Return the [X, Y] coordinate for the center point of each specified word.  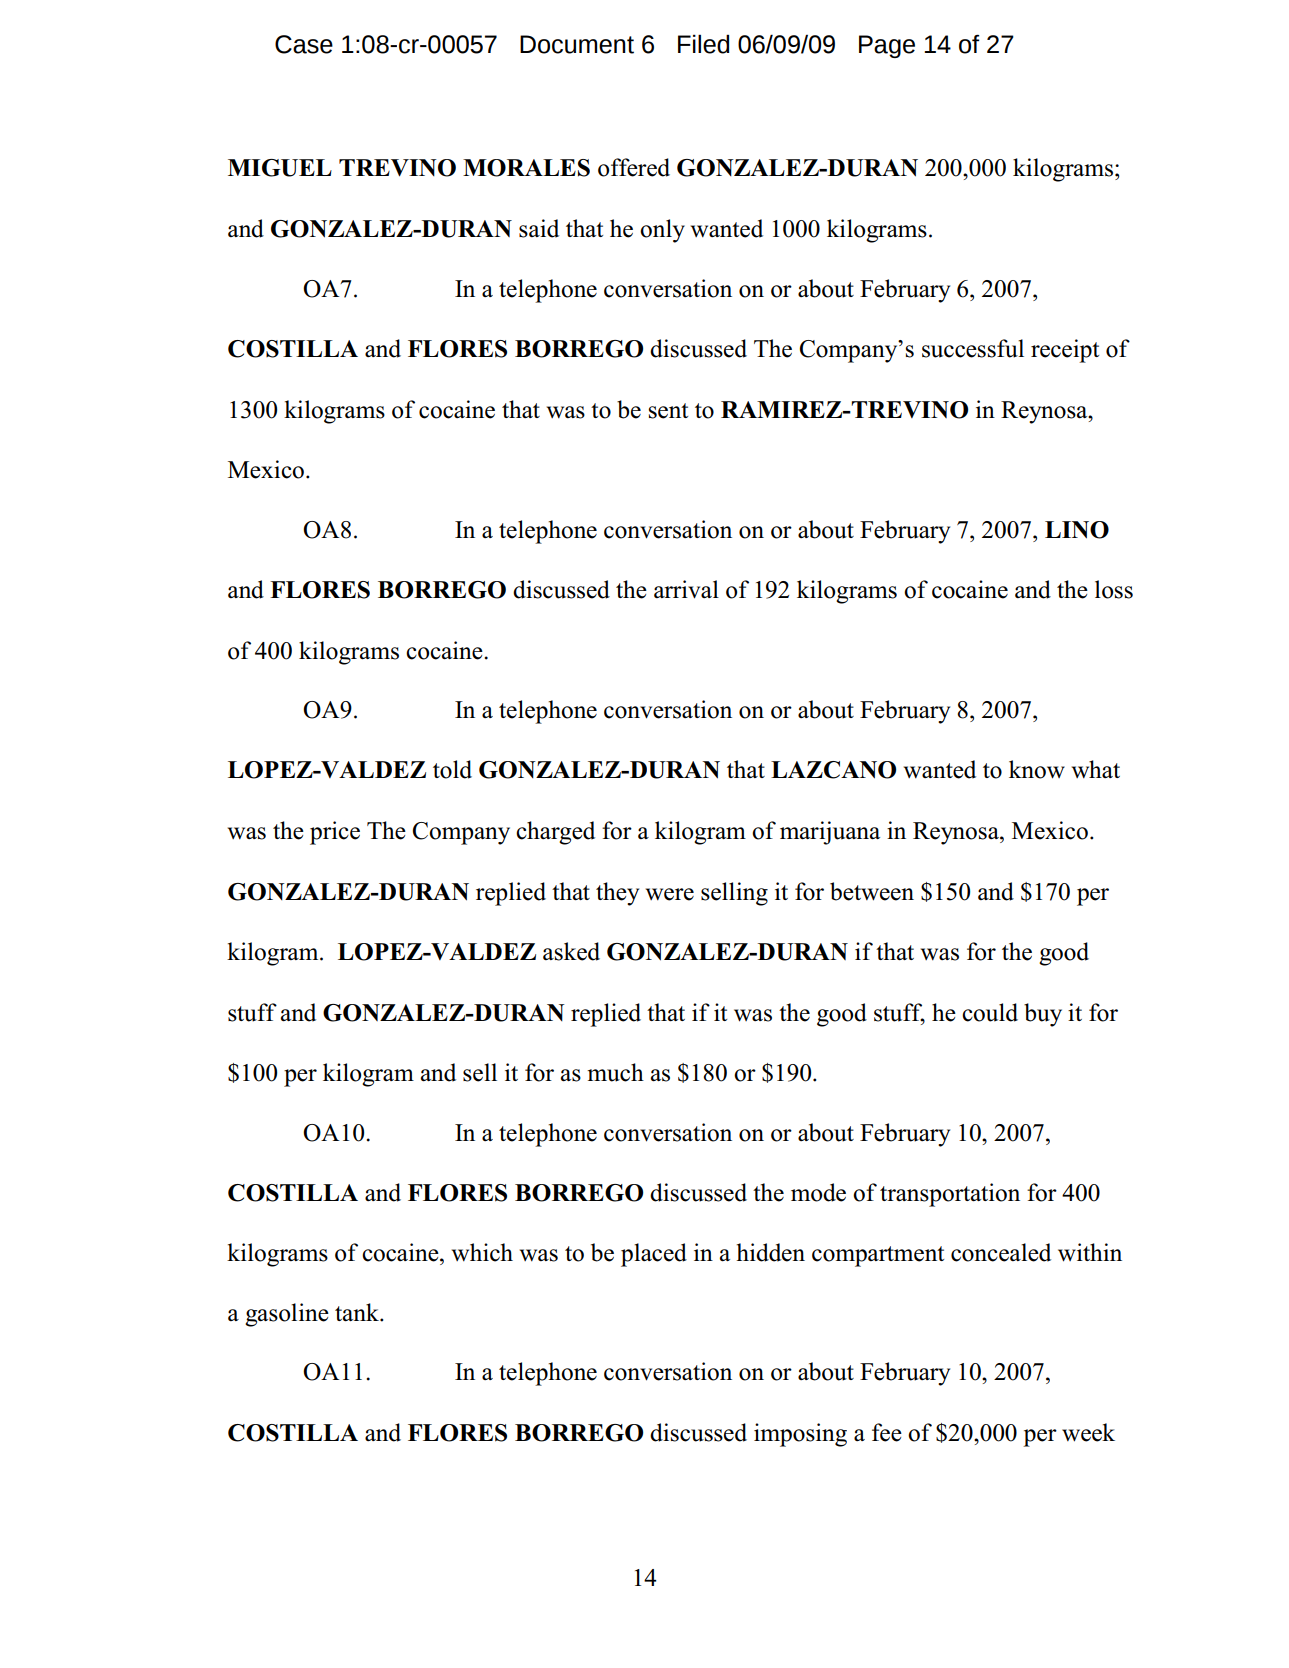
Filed [703, 44]
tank [358, 1312]
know [1037, 769]
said [539, 228]
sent [668, 411]
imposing [800, 1435]
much [615, 1072]
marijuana [830, 833]
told [452, 769]
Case [304, 44]
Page [887, 46]
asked [571, 951]
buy [1043, 1015]
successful [973, 348]
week [1088, 1432]
